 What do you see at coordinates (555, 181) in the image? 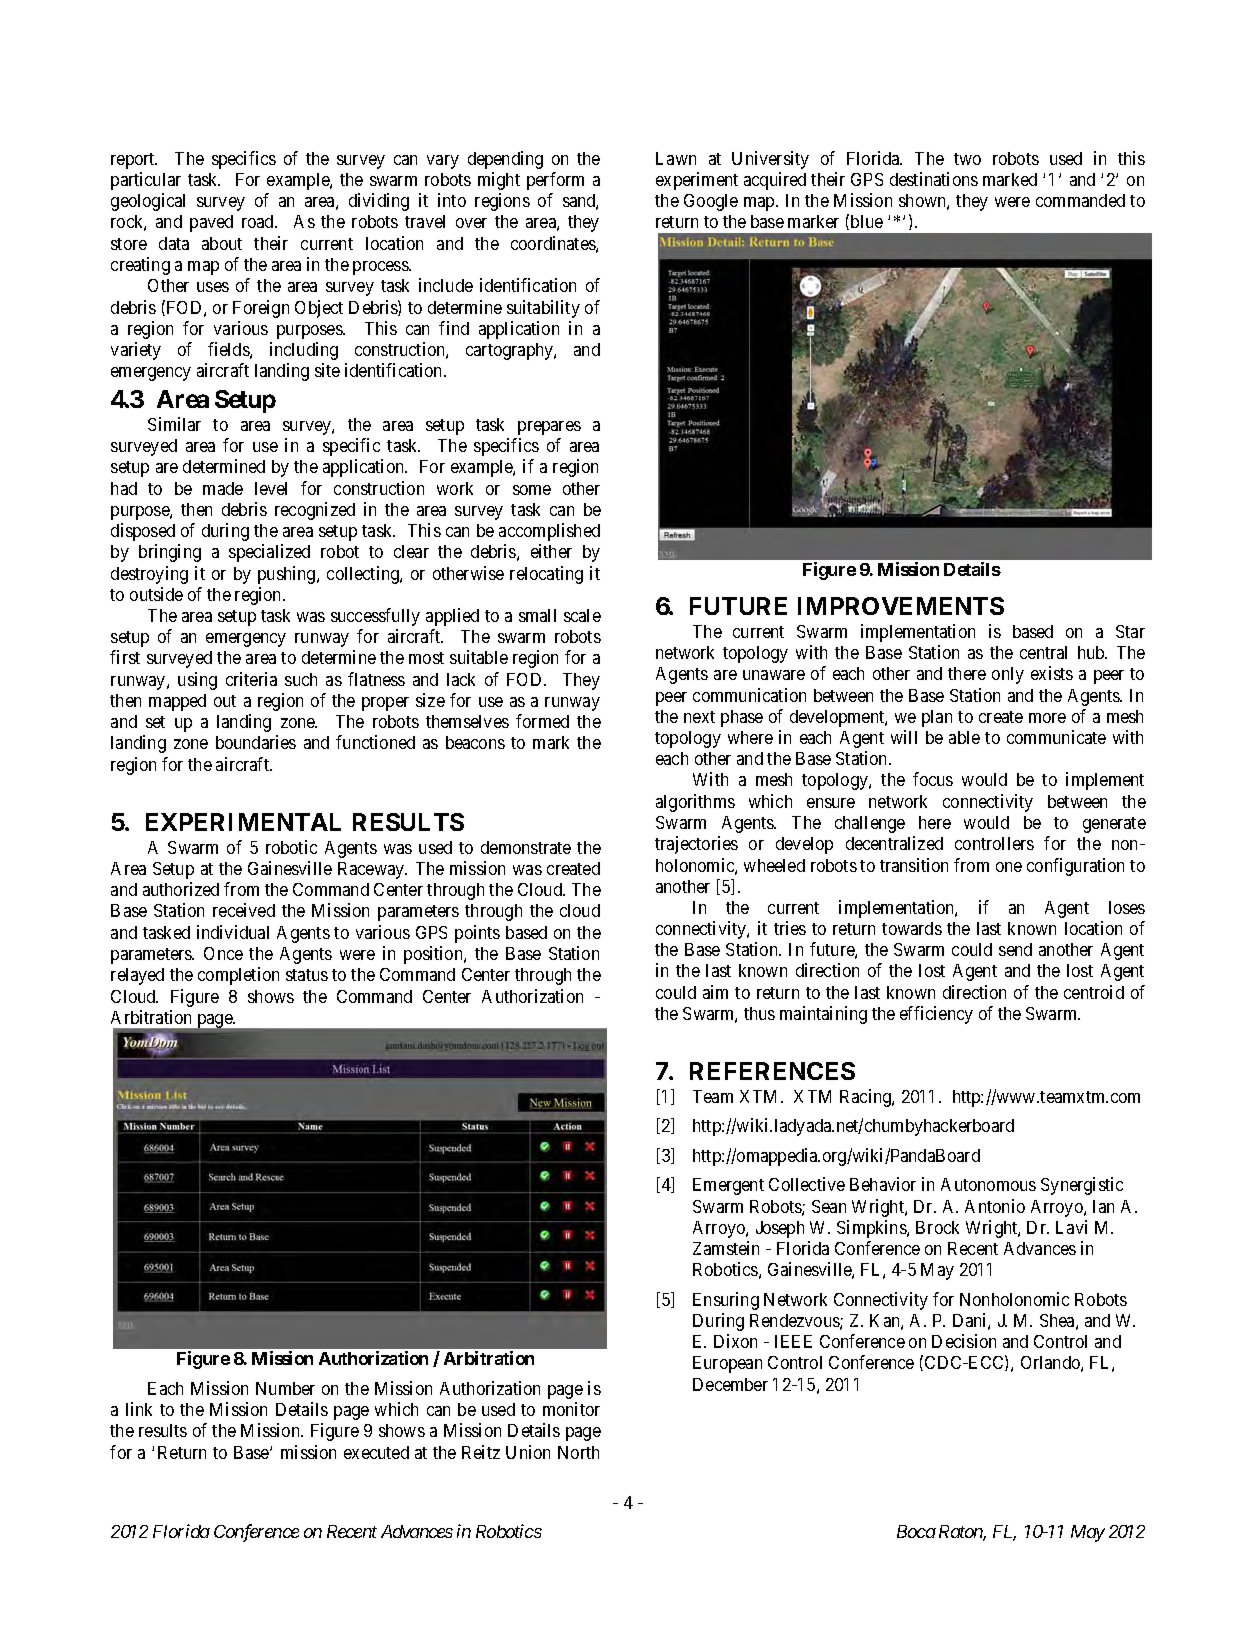
I see `perform` at bounding box center [555, 181].
